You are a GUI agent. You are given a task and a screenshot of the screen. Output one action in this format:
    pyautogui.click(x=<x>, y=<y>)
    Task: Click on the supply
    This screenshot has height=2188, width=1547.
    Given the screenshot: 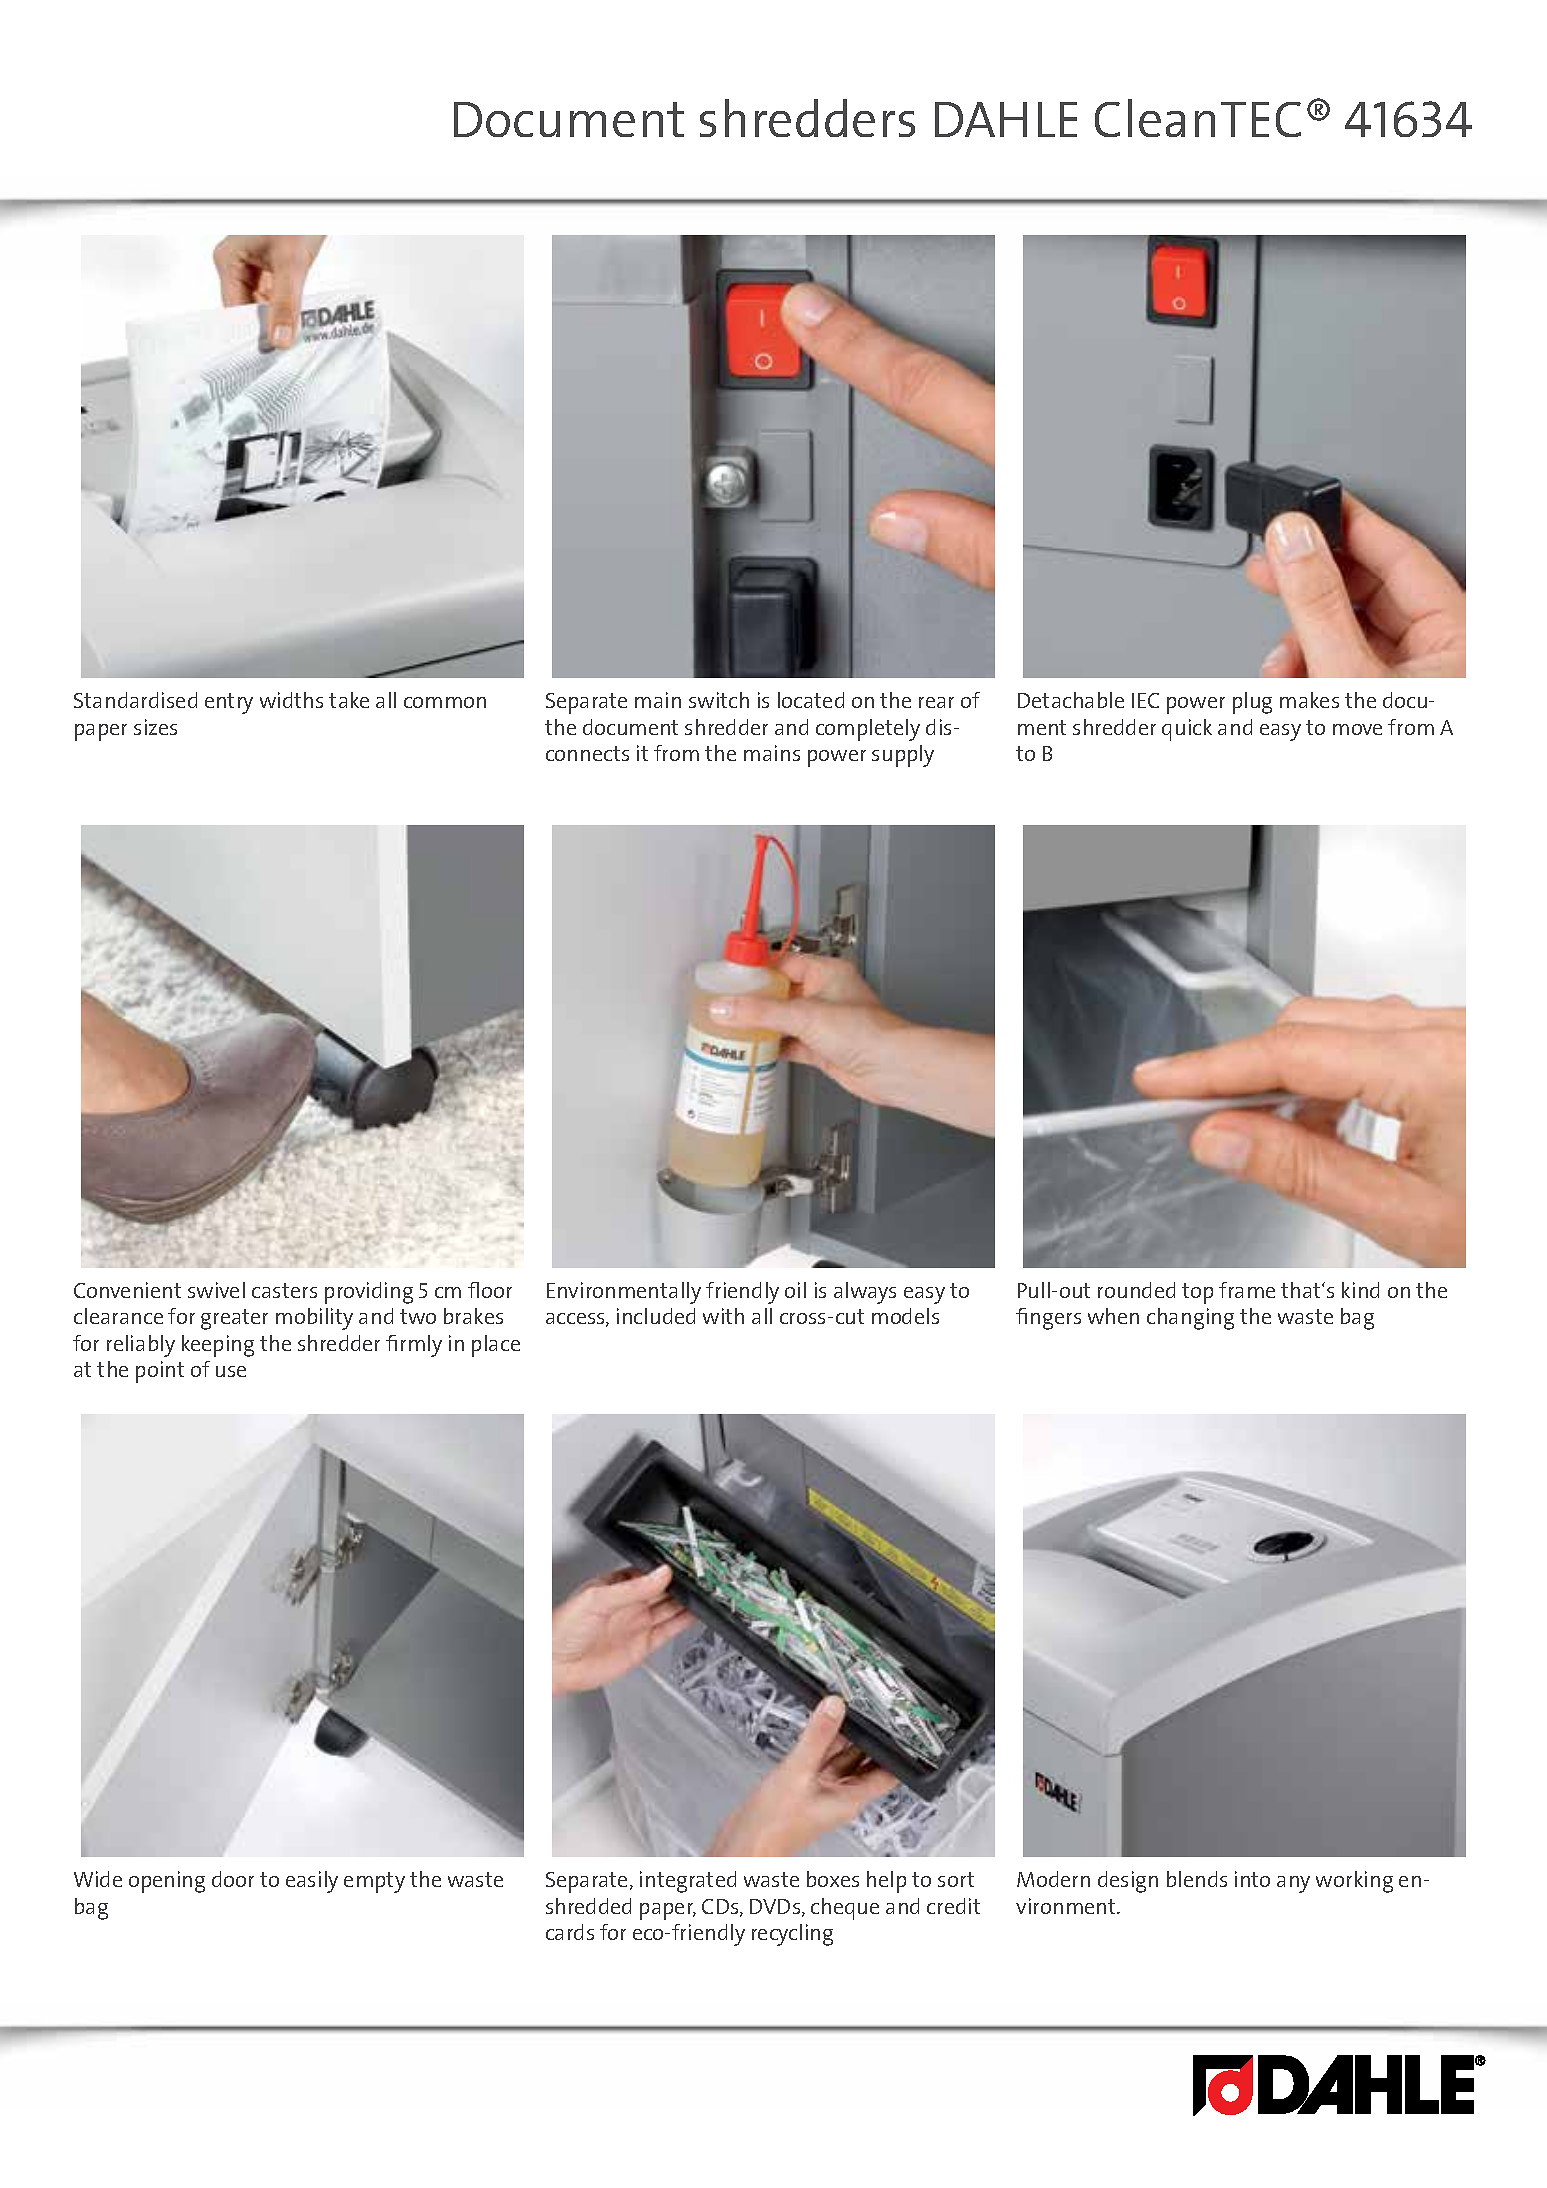 What is the action you would take?
    pyautogui.click(x=903, y=756)
